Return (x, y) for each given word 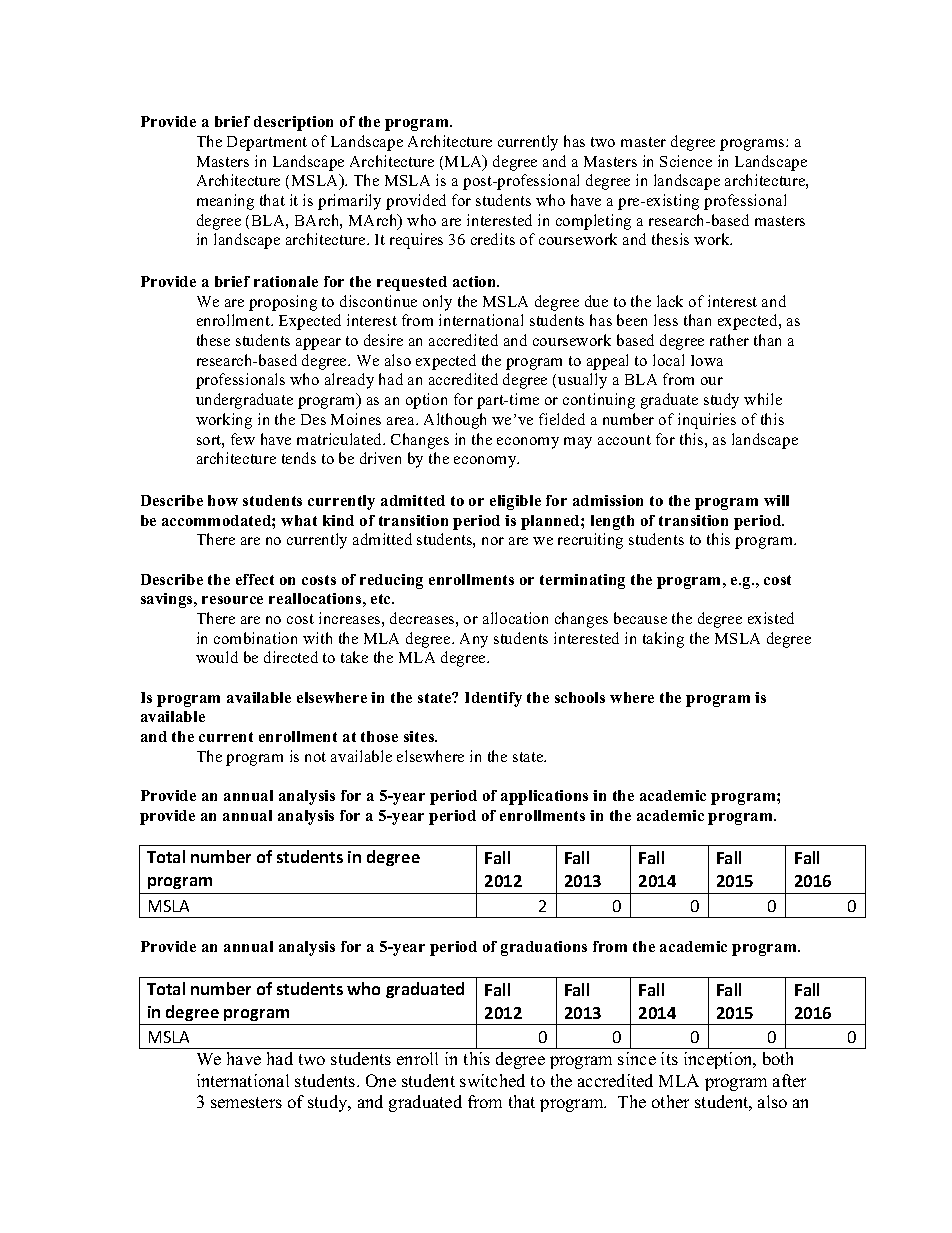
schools (580, 697)
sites (420, 736)
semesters (246, 1102)
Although (455, 421)
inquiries (707, 421)
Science (686, 161)
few (243, 439)
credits (493, 239)
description (293, 123)
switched (492, 1080)
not (315, 757)
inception (719, 1060)
